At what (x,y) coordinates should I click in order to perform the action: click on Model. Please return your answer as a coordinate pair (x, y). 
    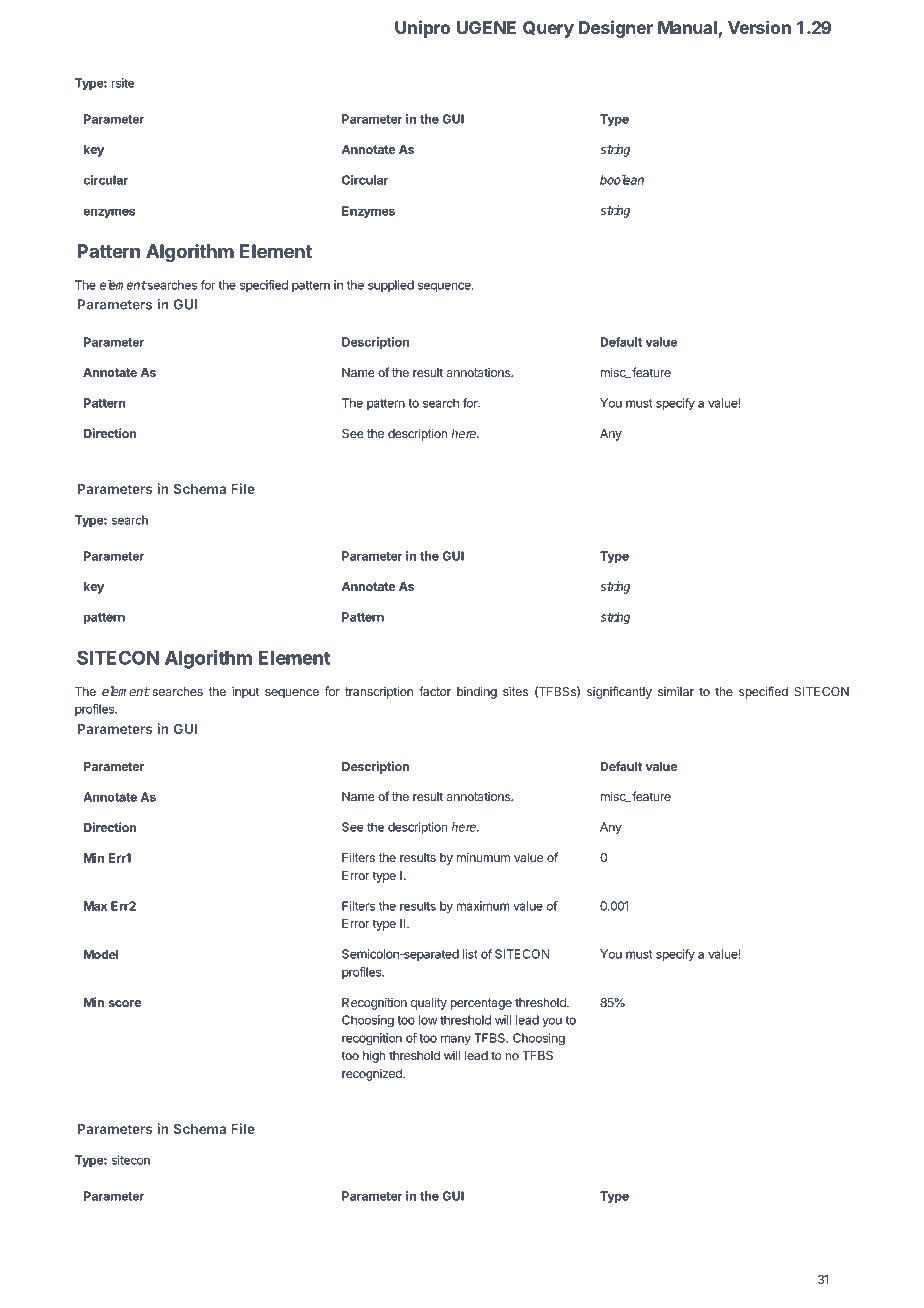
    Looking at the image, I should click on (101, 954).
